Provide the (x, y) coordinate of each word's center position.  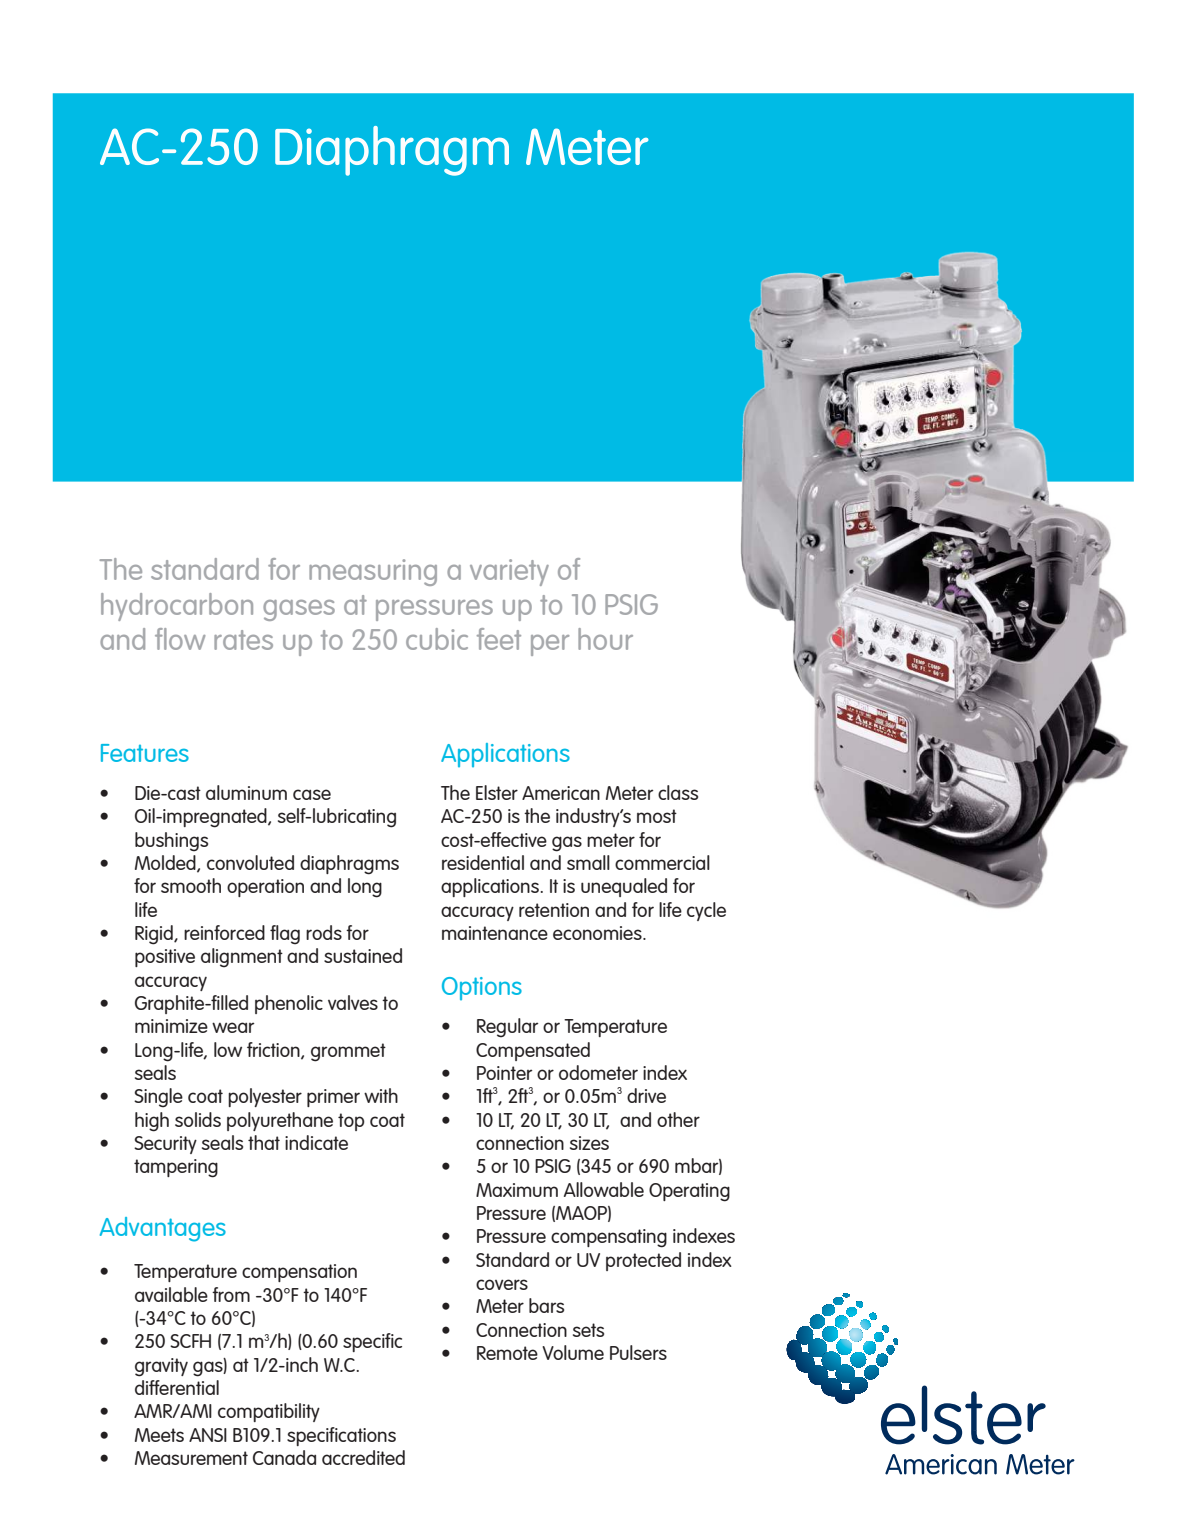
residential (483, 862)
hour (605, 639)
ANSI (208, 1435)
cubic (437, 639)
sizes (589, 1143)
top (351, 1122)
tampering (176, 1168)
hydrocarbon (177, 607)
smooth (191, 885)
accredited (363, 1457)
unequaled (624, 887)
